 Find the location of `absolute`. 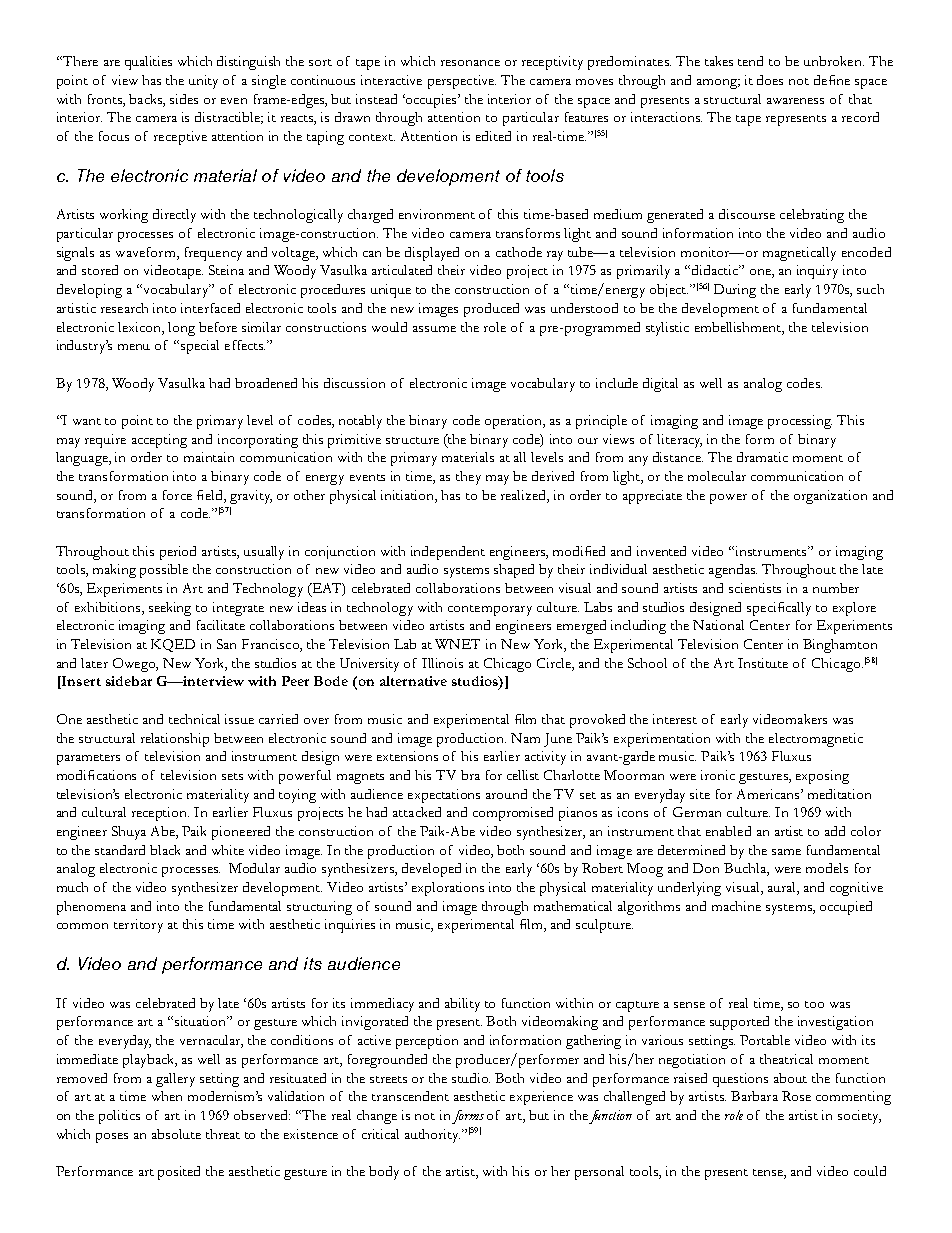

absolute is located at coordinates (176, 1134).
